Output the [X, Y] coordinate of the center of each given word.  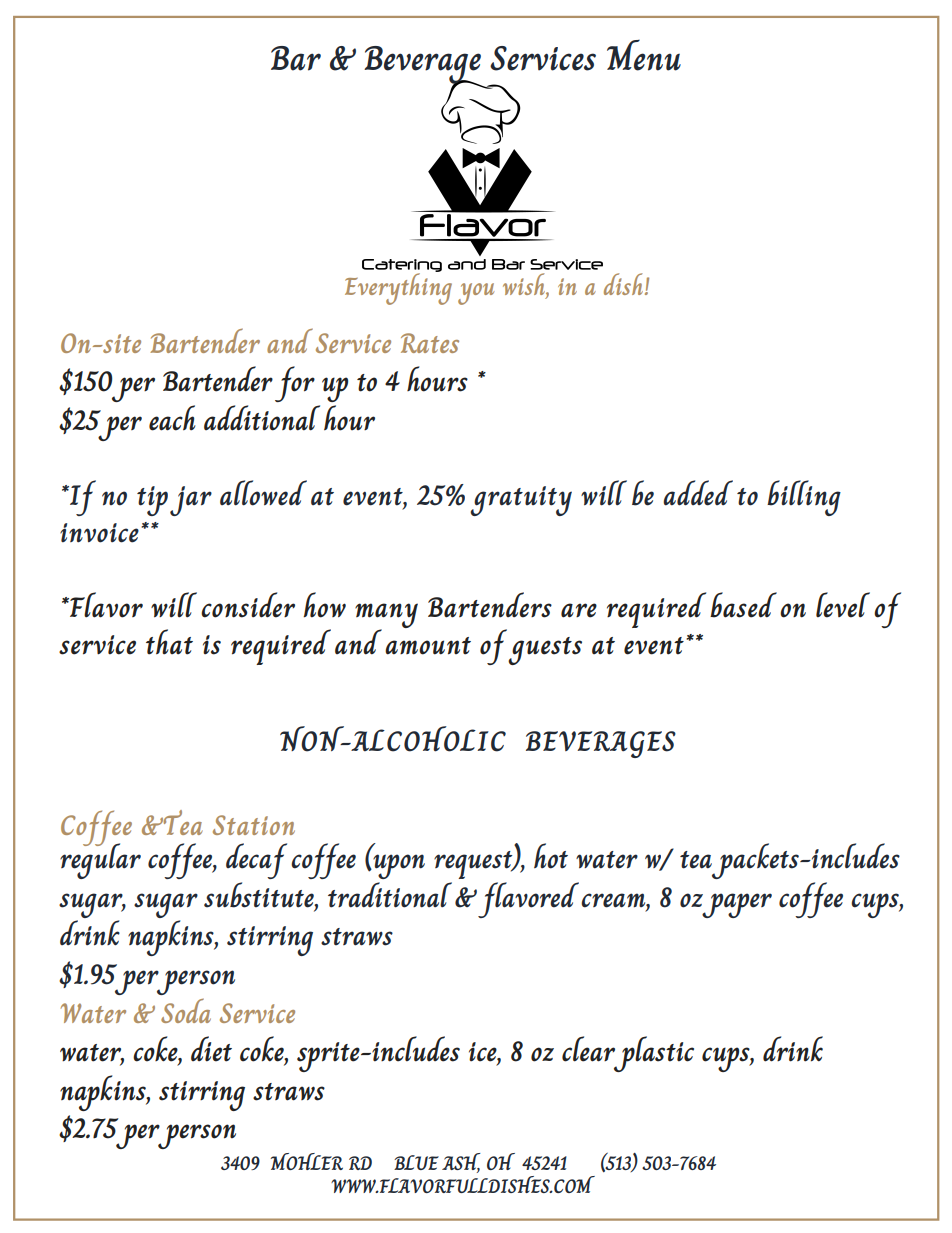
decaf [256, 861]
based [743, 605]
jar [191, 501]
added [698, 493]
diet [211, 1049]
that [169, 642]
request [474, 865]
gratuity [521, 501]
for [295, 384]
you [476, 294]
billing [804, 498]
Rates [430, 343]
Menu [644, 55]
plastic [653, 1054]
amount [428, 646]
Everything [398, 288]
